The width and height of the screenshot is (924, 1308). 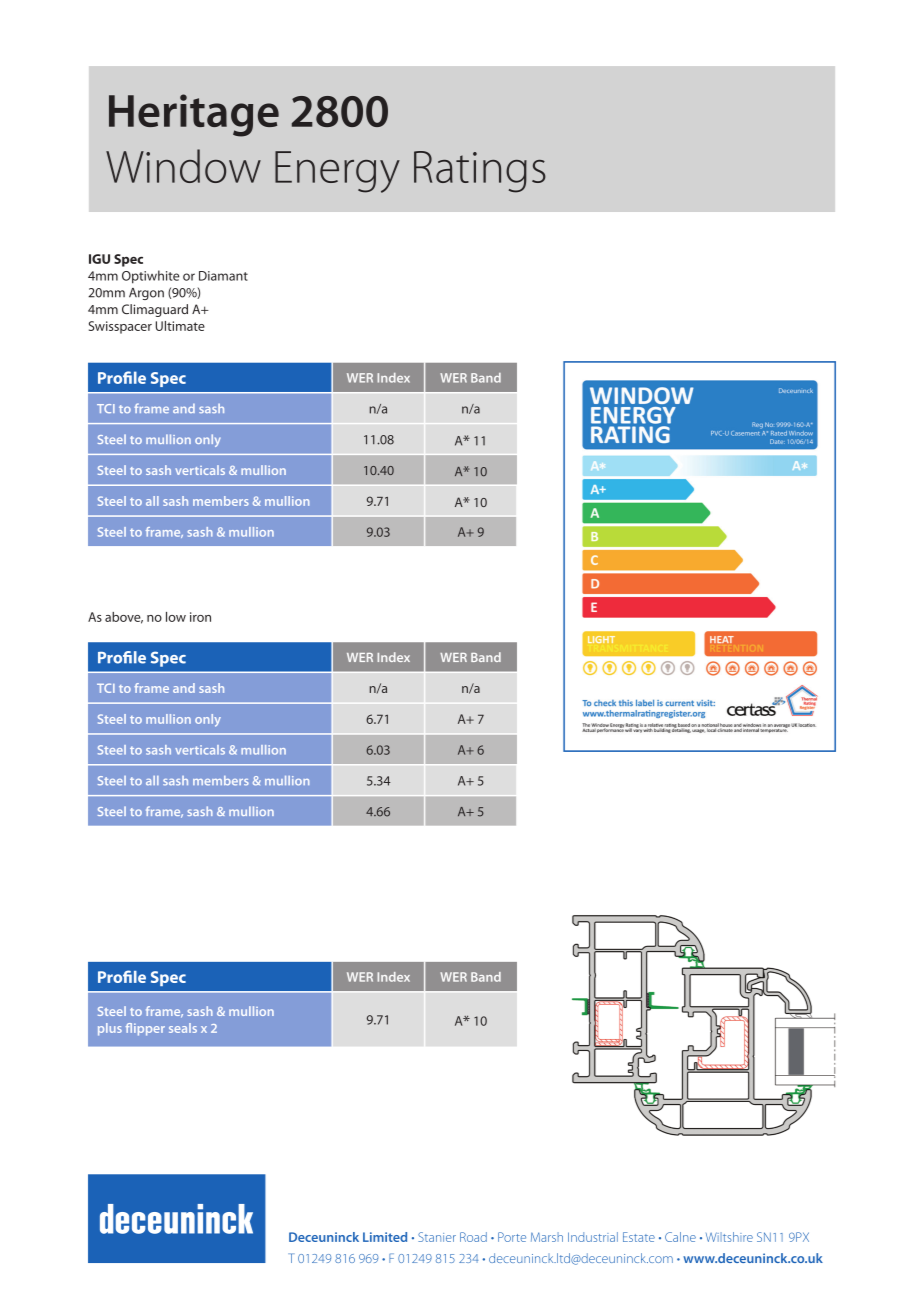 What do you see at coordinates (473, 1237) in the screenshot?
I see `Road` at bounding box center [473, 1237].
